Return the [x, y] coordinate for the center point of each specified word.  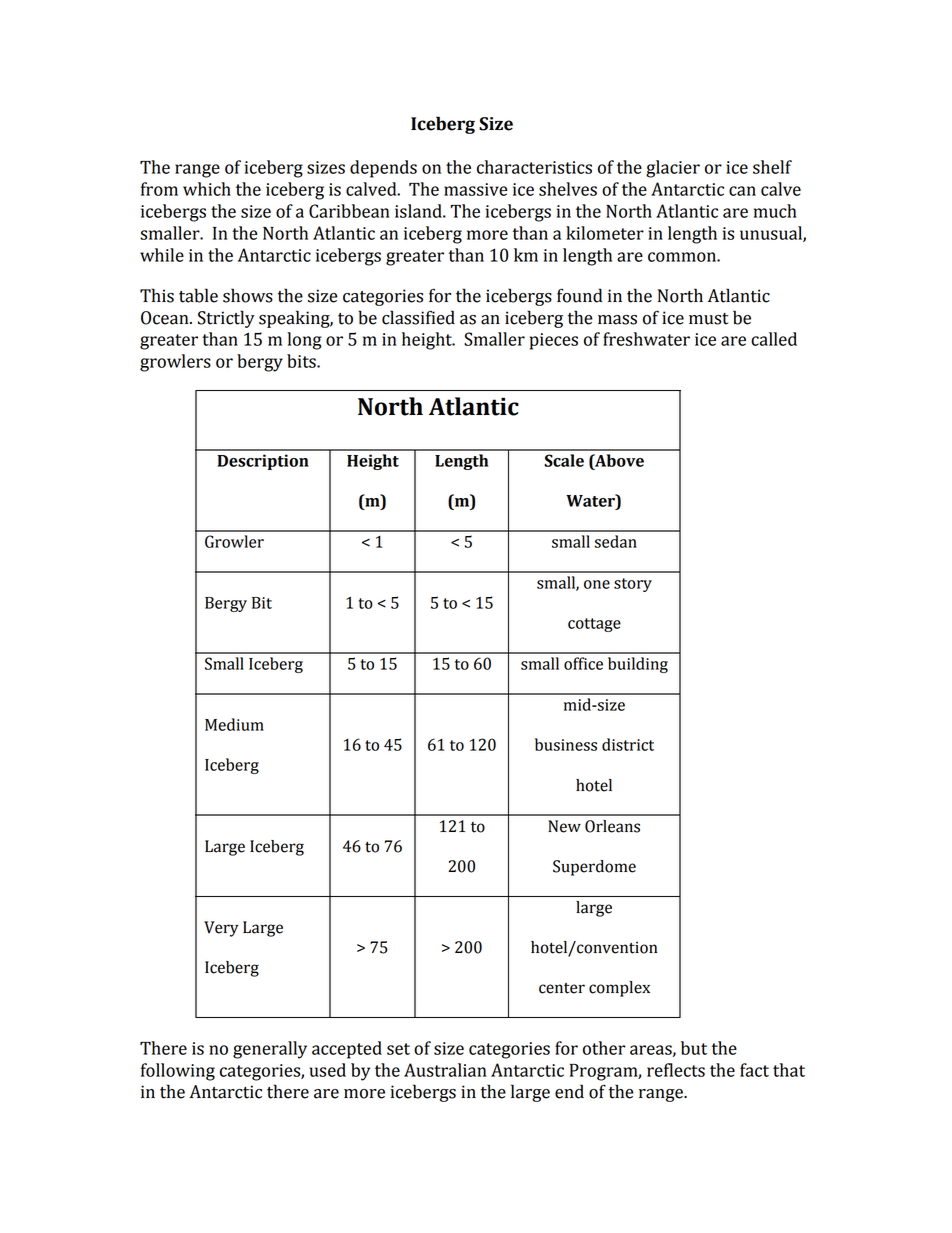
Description [263, 462]
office [583, 663]
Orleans [612, 826]
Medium [234, 724]
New [564, 826]
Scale [564, 460]
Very [221, 929]
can [742, 191]
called [774, 339]
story [633, 585]
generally [270, 1050]
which [207, 189]
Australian [445, 1070]
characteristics [534, 167]
